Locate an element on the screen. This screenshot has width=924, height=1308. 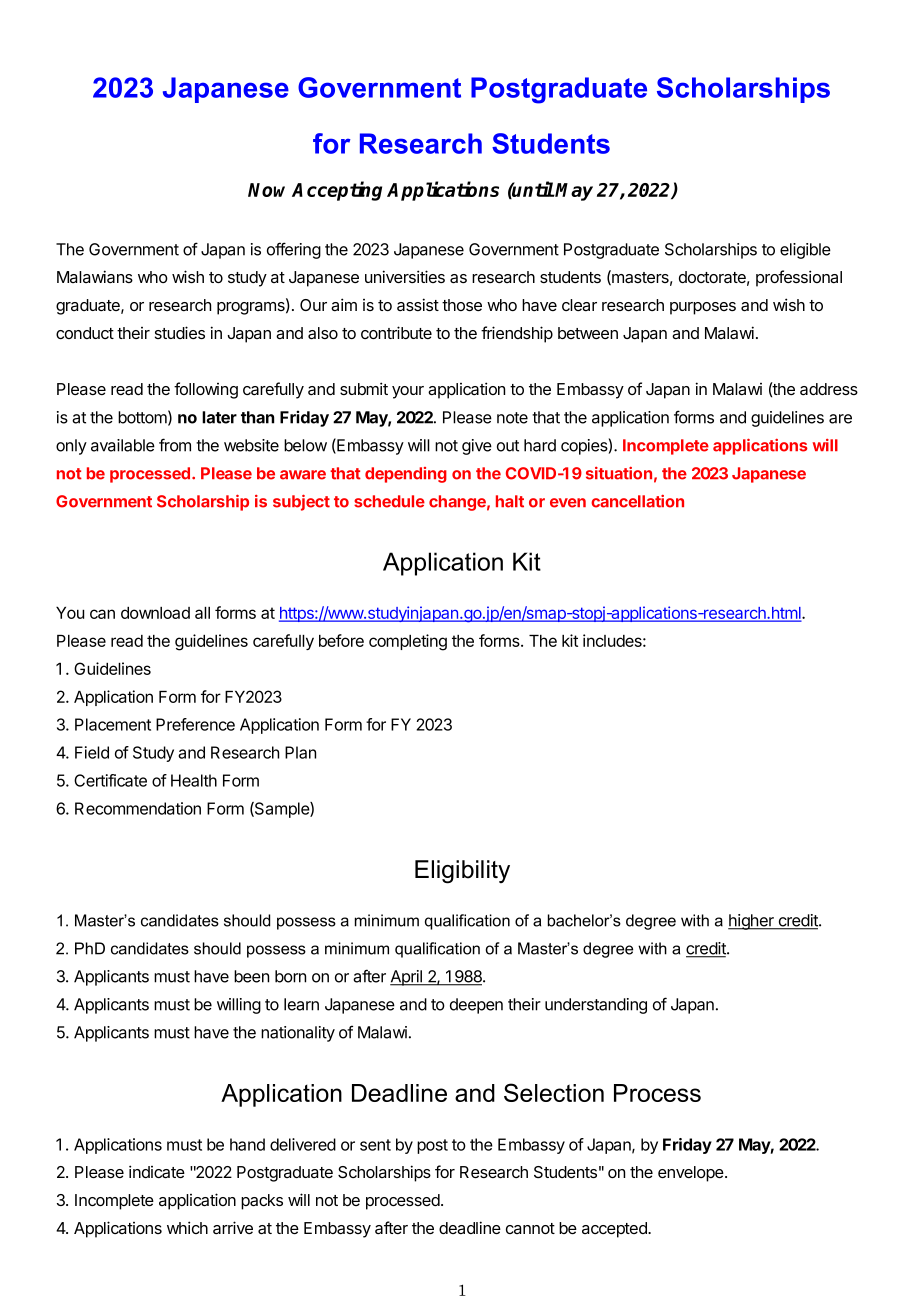
eligible is located at coordinates (805, 251).
